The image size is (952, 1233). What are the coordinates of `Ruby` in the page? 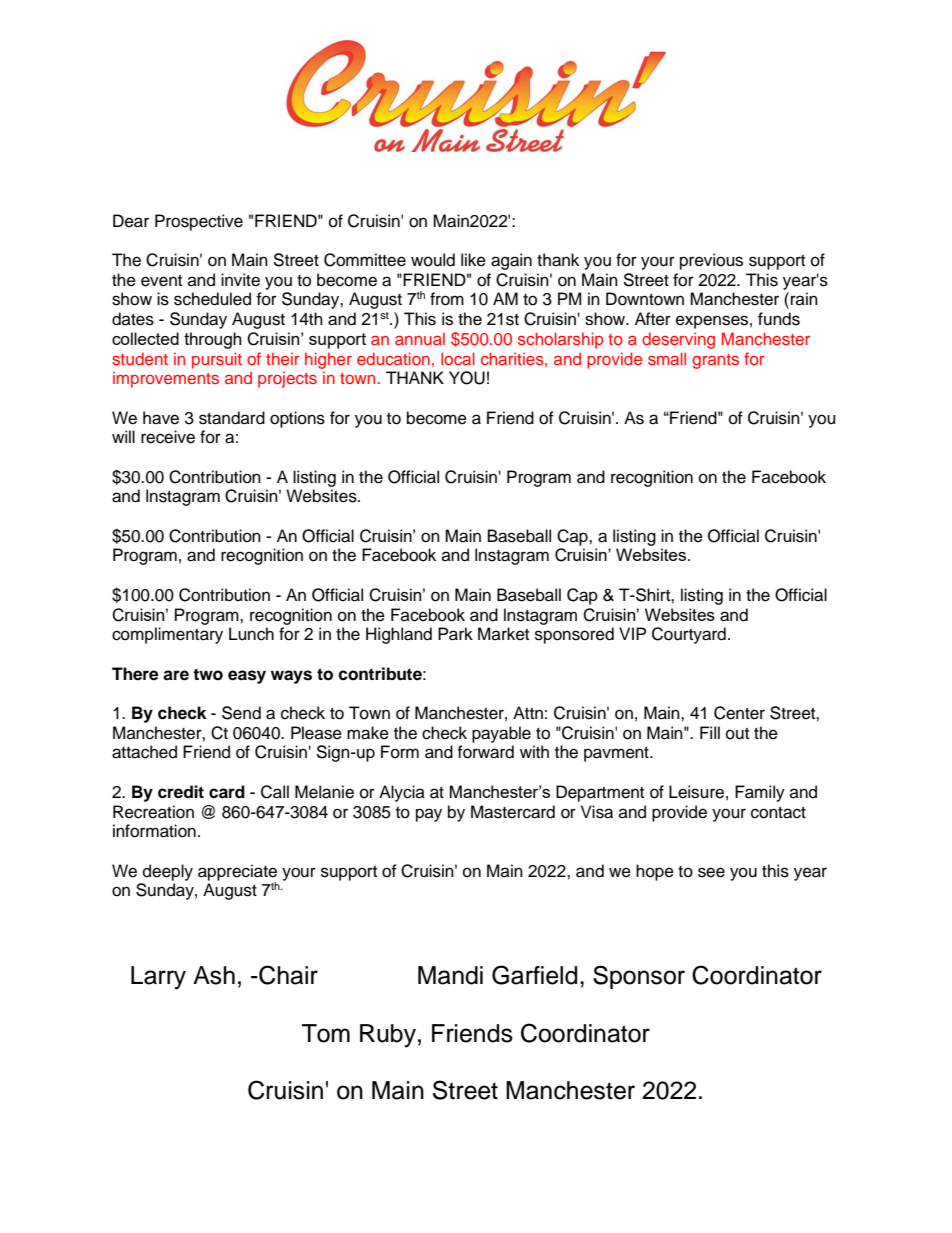 It's located at (388, 1036).
